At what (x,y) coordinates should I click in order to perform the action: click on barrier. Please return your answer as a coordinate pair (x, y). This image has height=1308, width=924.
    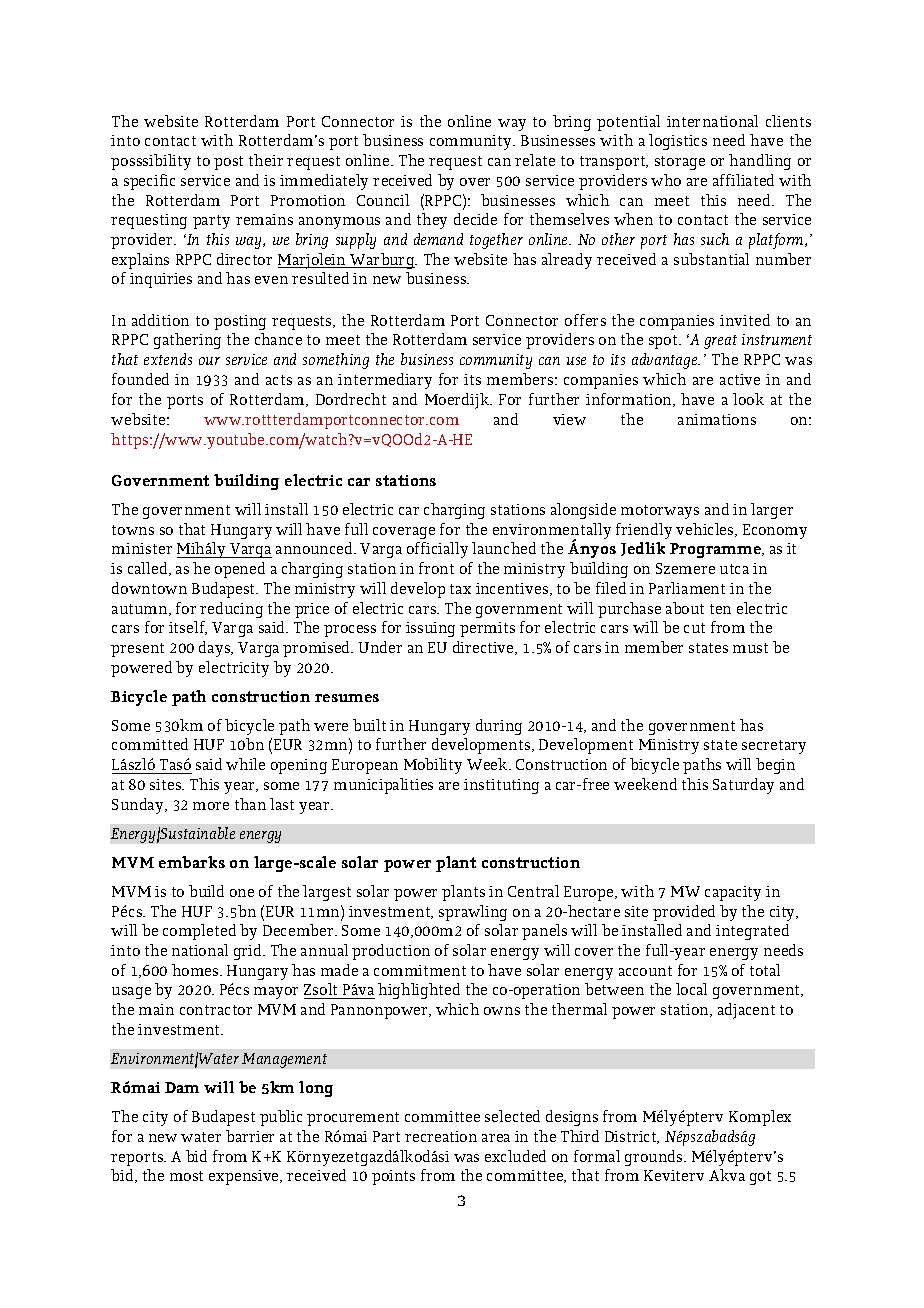
    Looking at the image, I should click on (250, 1136).
